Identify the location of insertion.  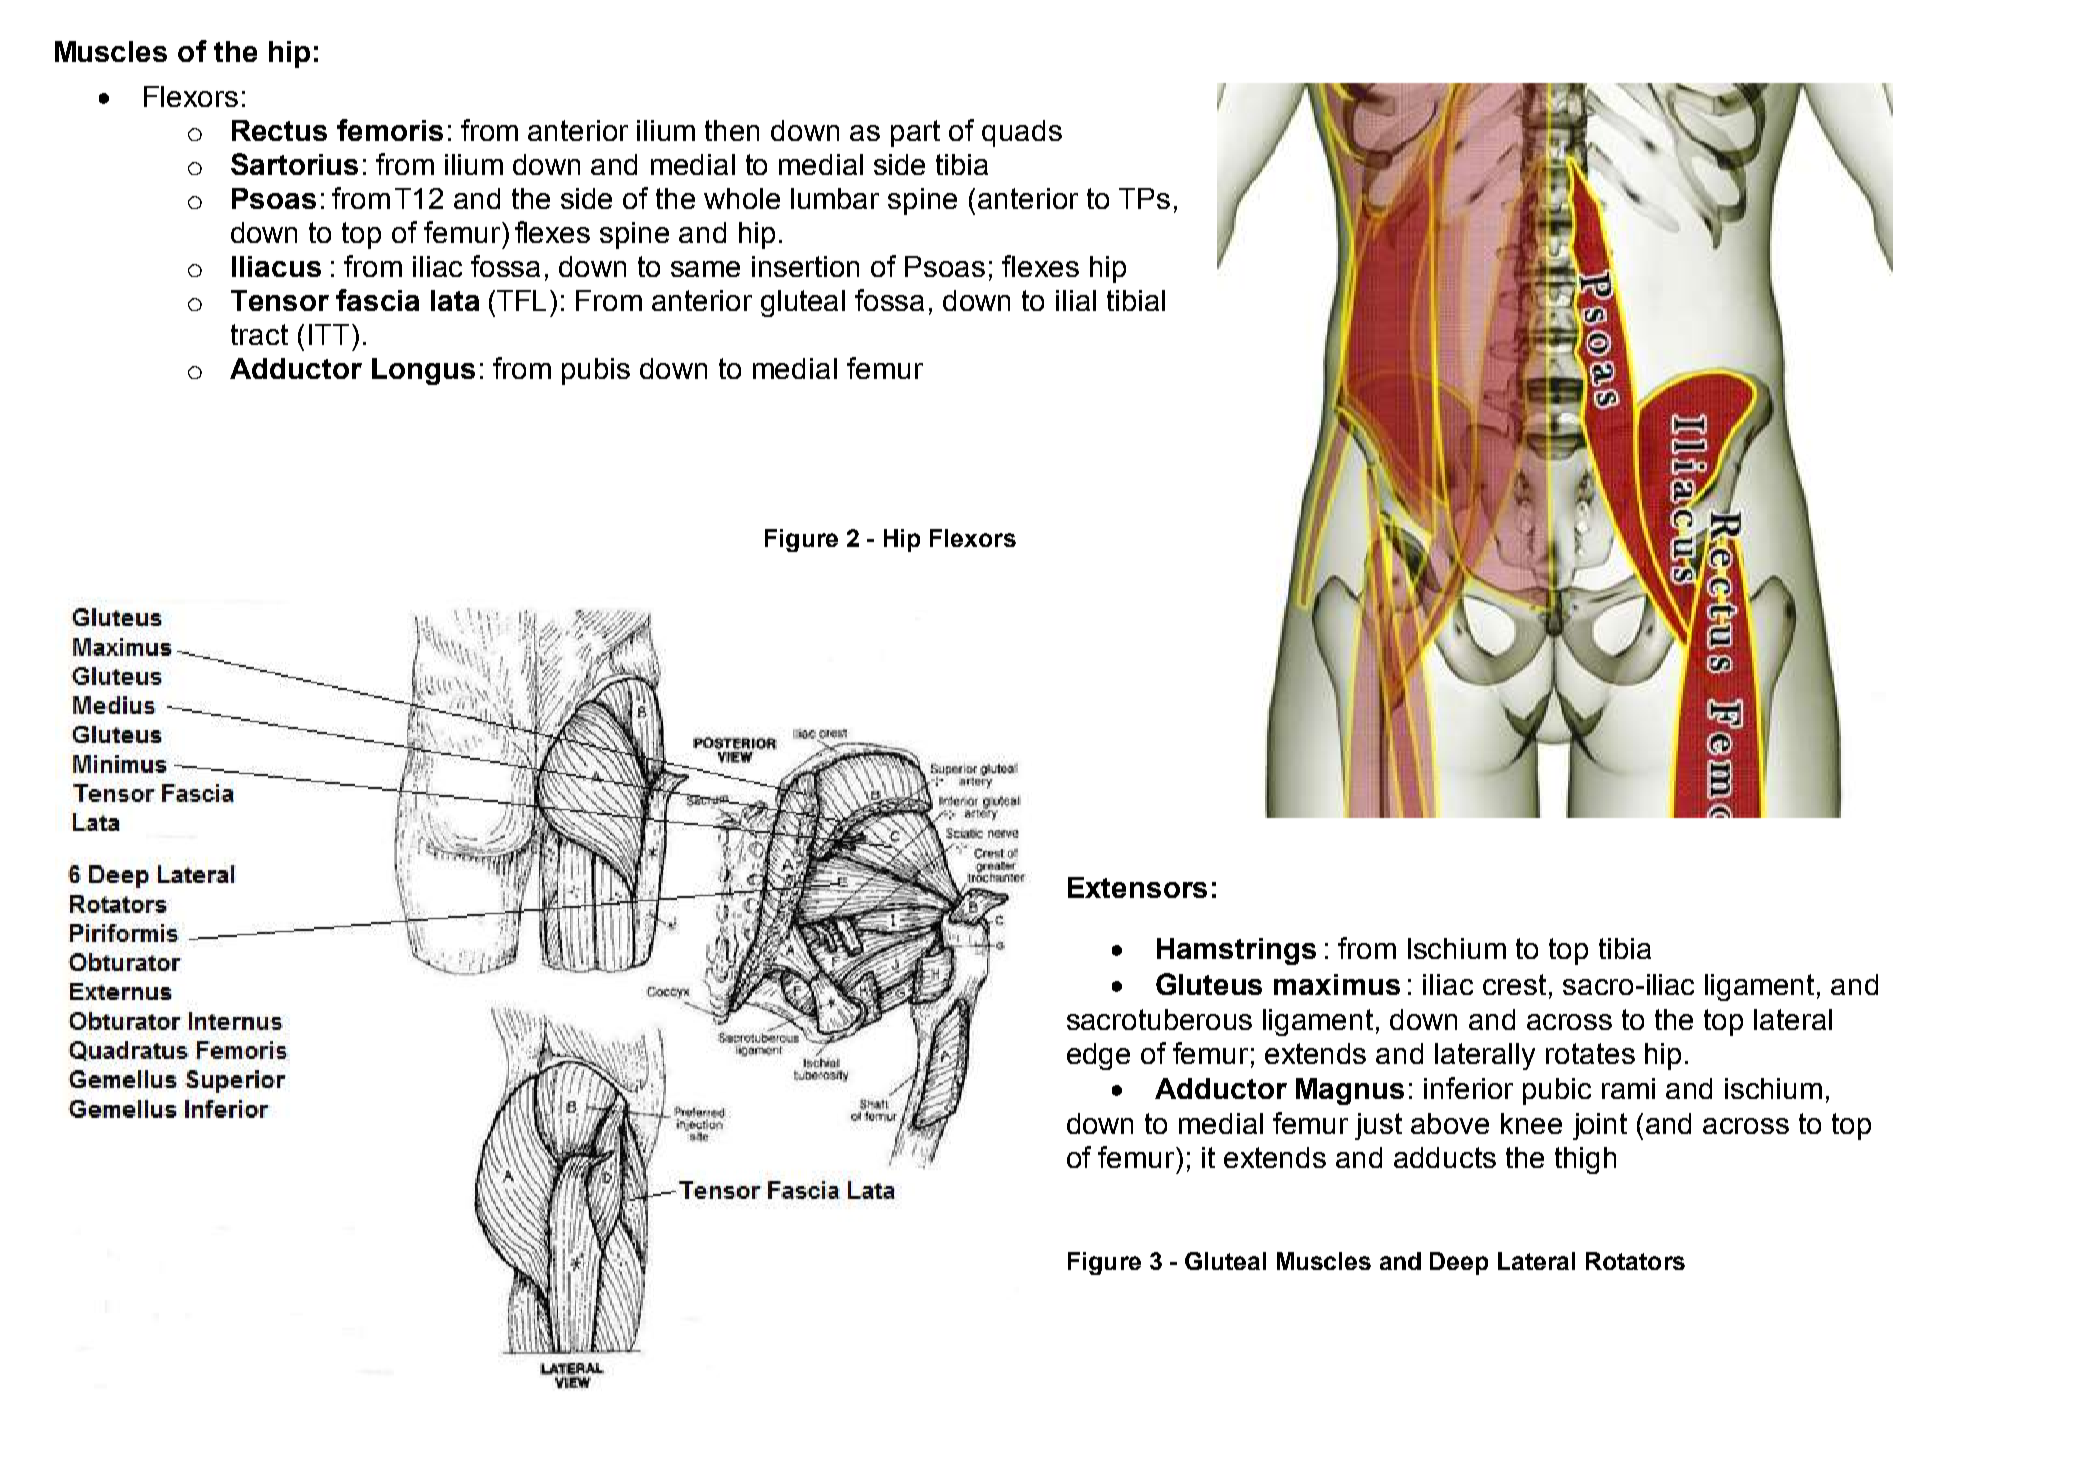
(805, 266).
